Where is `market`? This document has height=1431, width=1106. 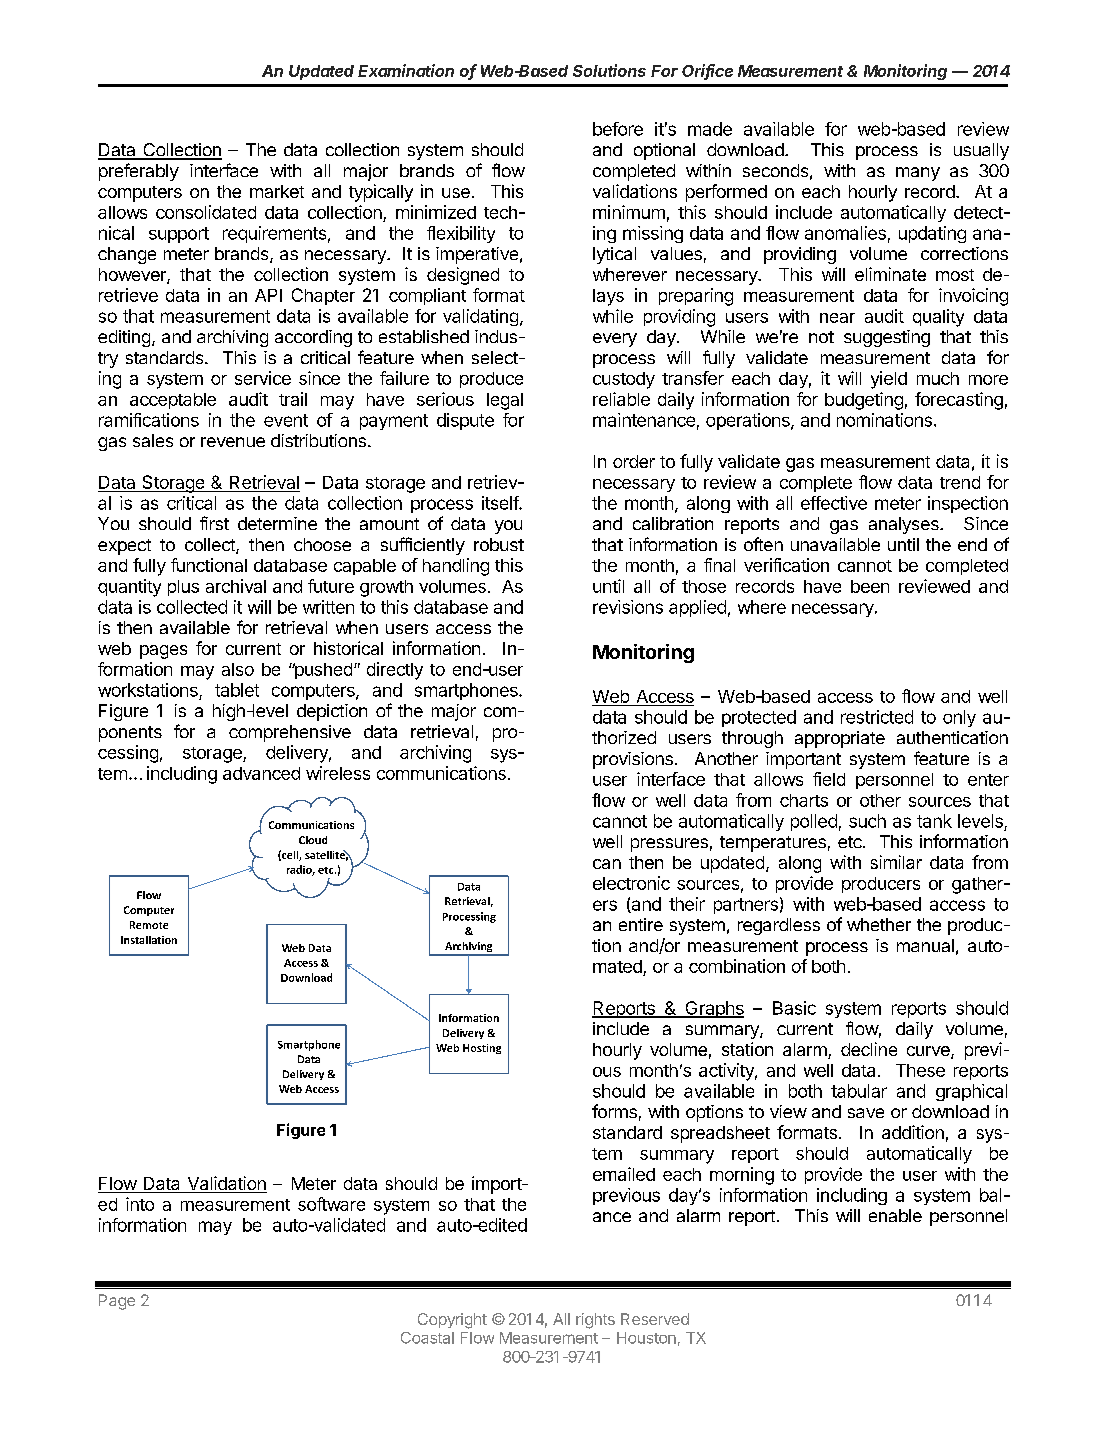
market is located at coordinates (277, 191).
